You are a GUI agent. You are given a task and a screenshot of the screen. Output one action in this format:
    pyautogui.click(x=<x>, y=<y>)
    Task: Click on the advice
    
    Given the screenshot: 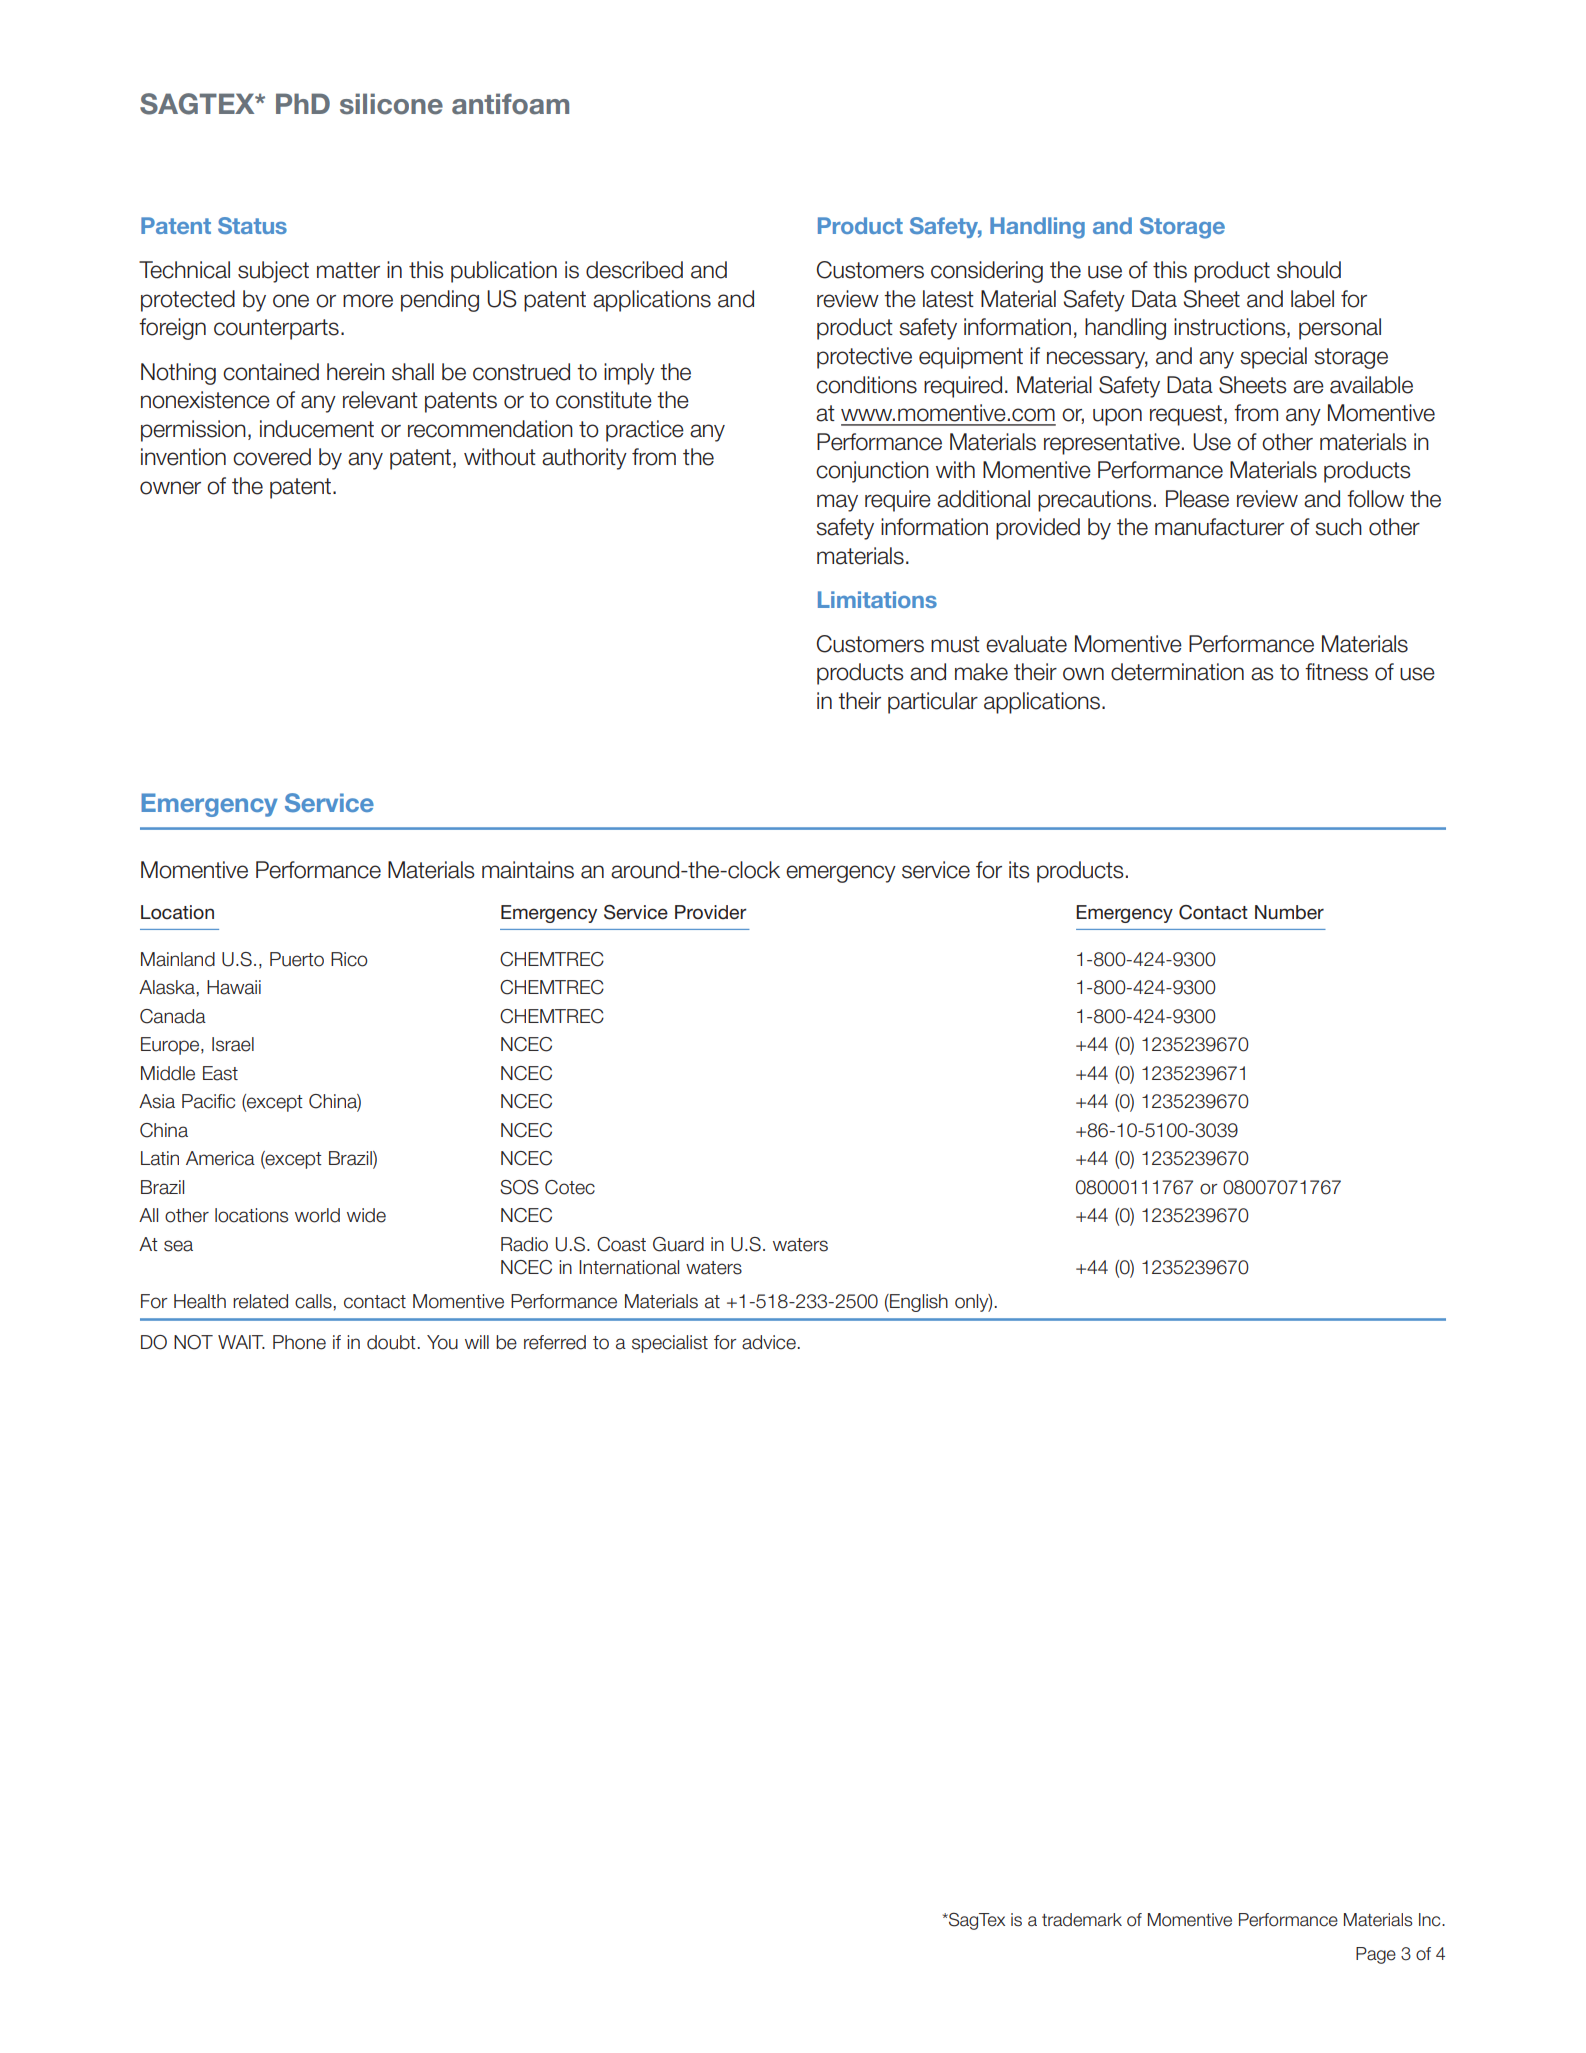 What is the action you would take?
    pyautogui.click(x=769, y=1342)
